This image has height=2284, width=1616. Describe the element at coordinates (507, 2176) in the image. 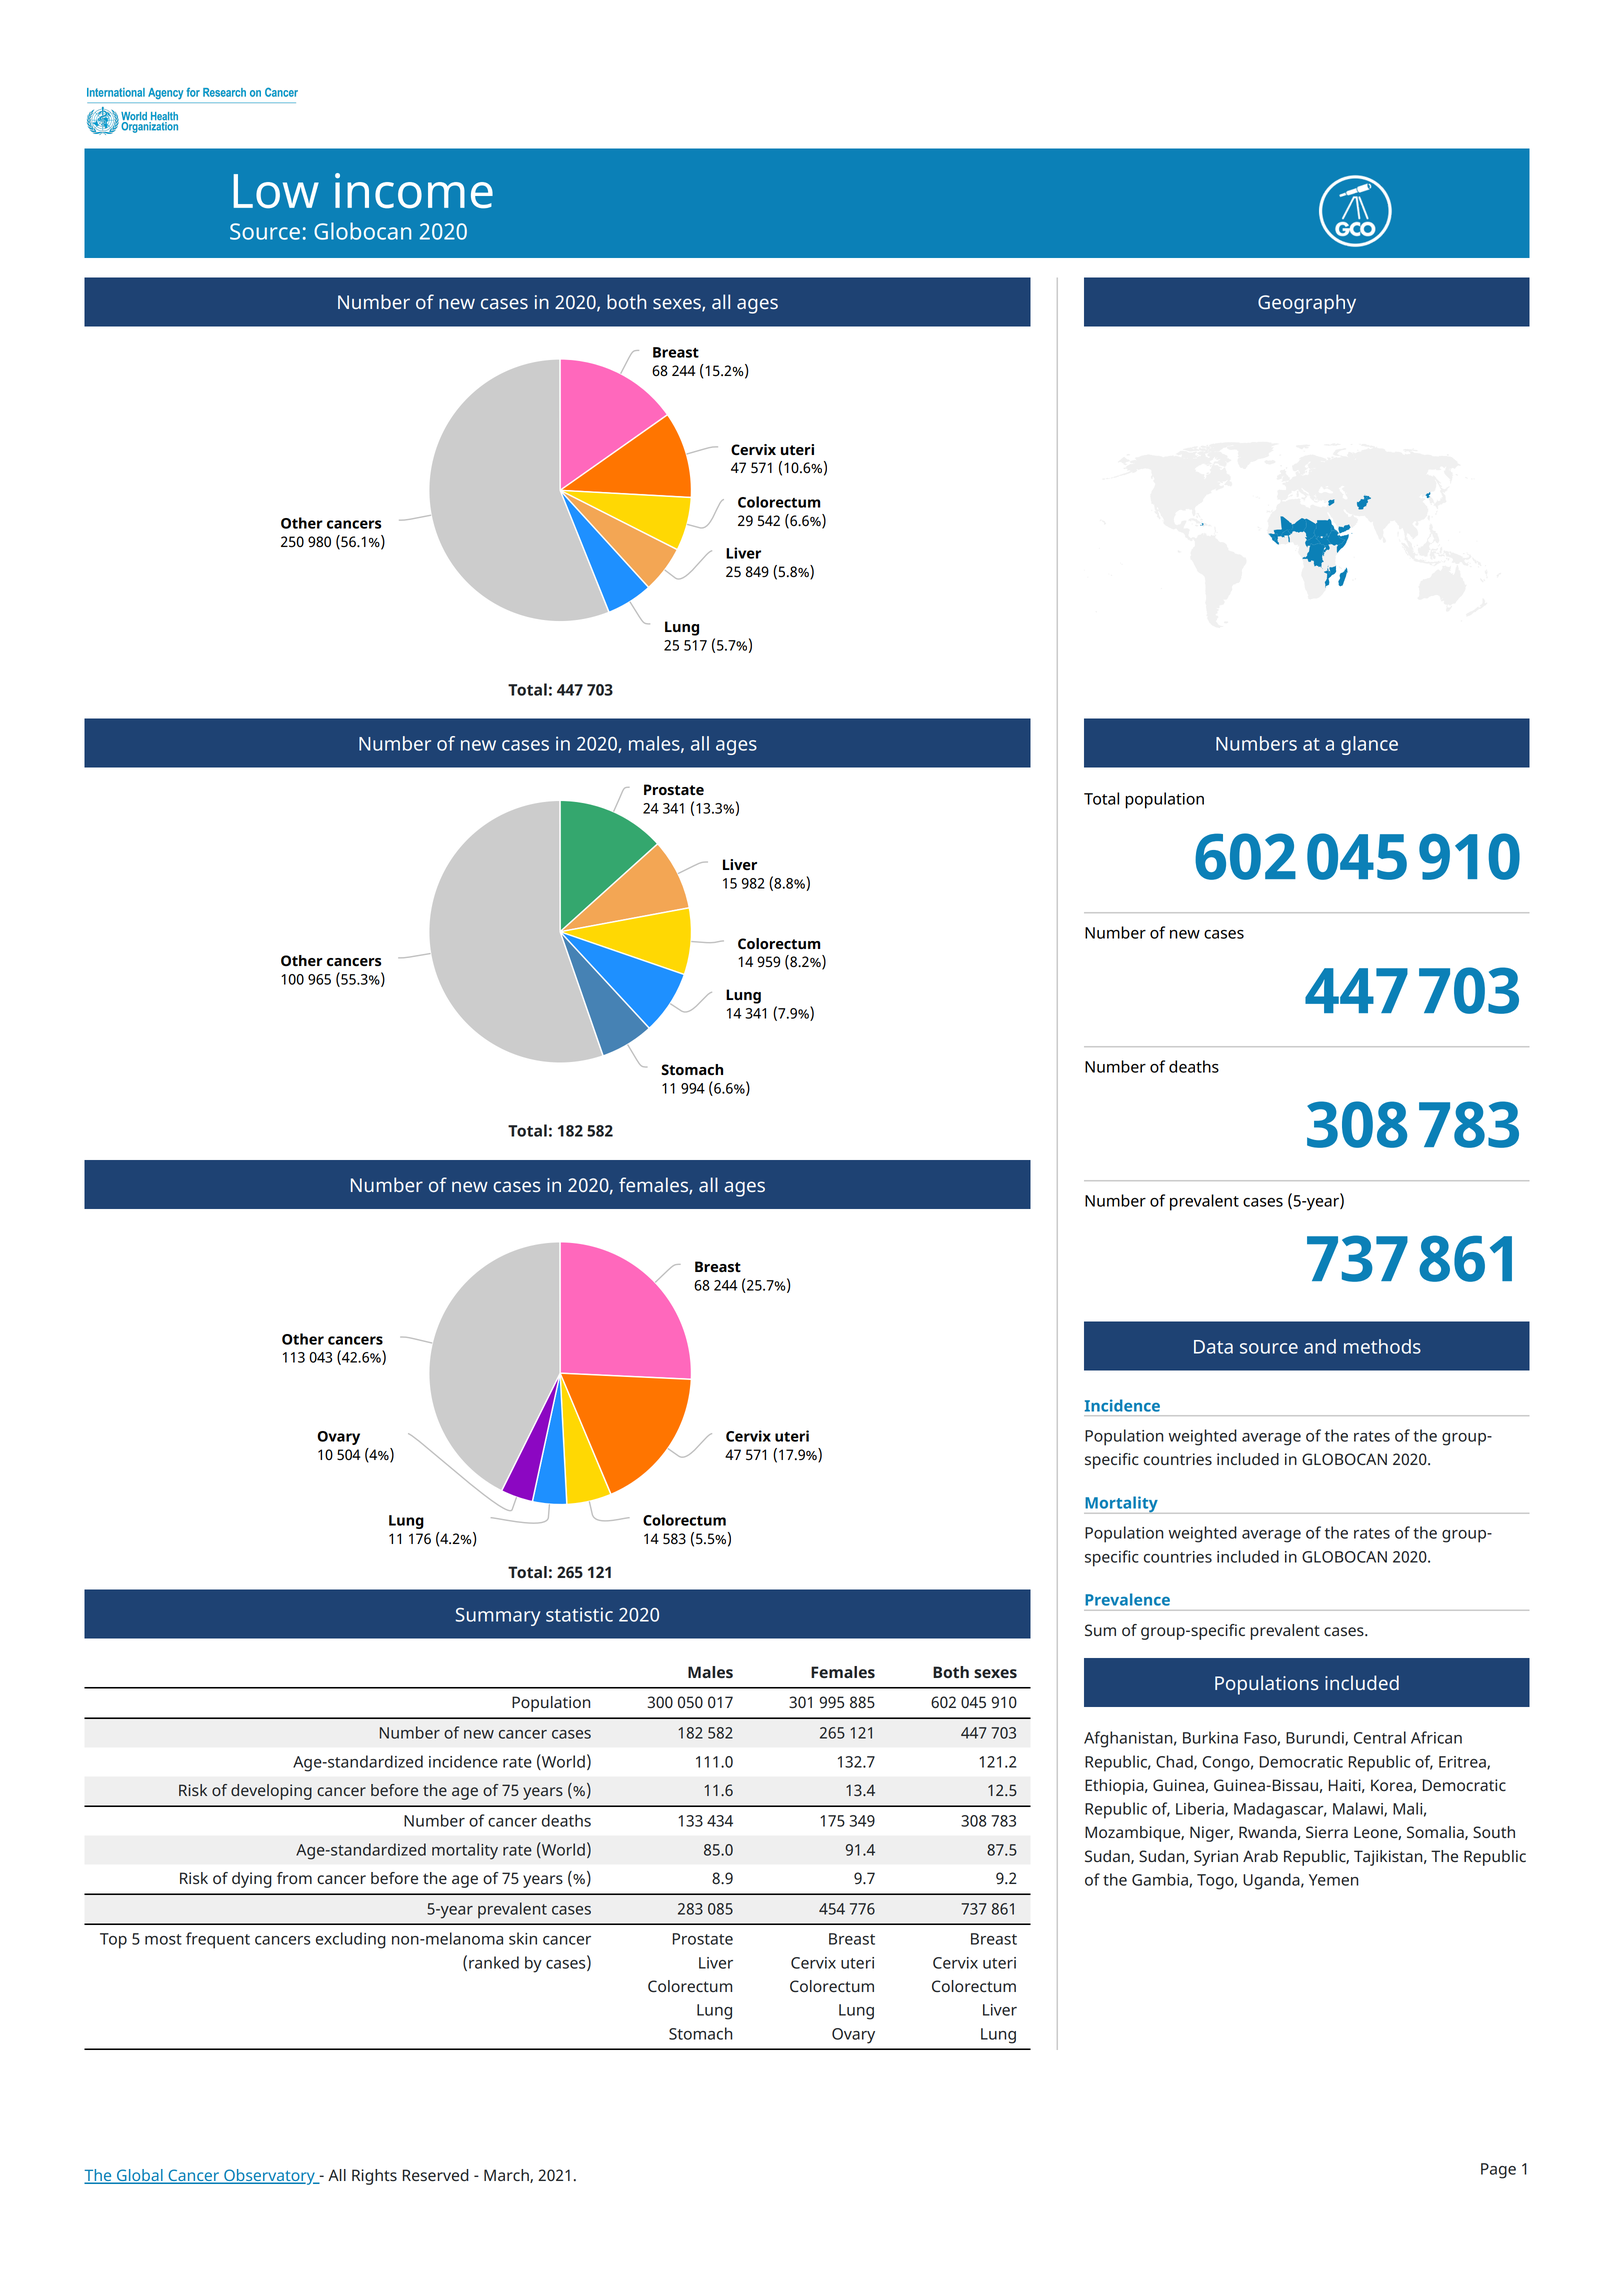

I see `March` at that location.
